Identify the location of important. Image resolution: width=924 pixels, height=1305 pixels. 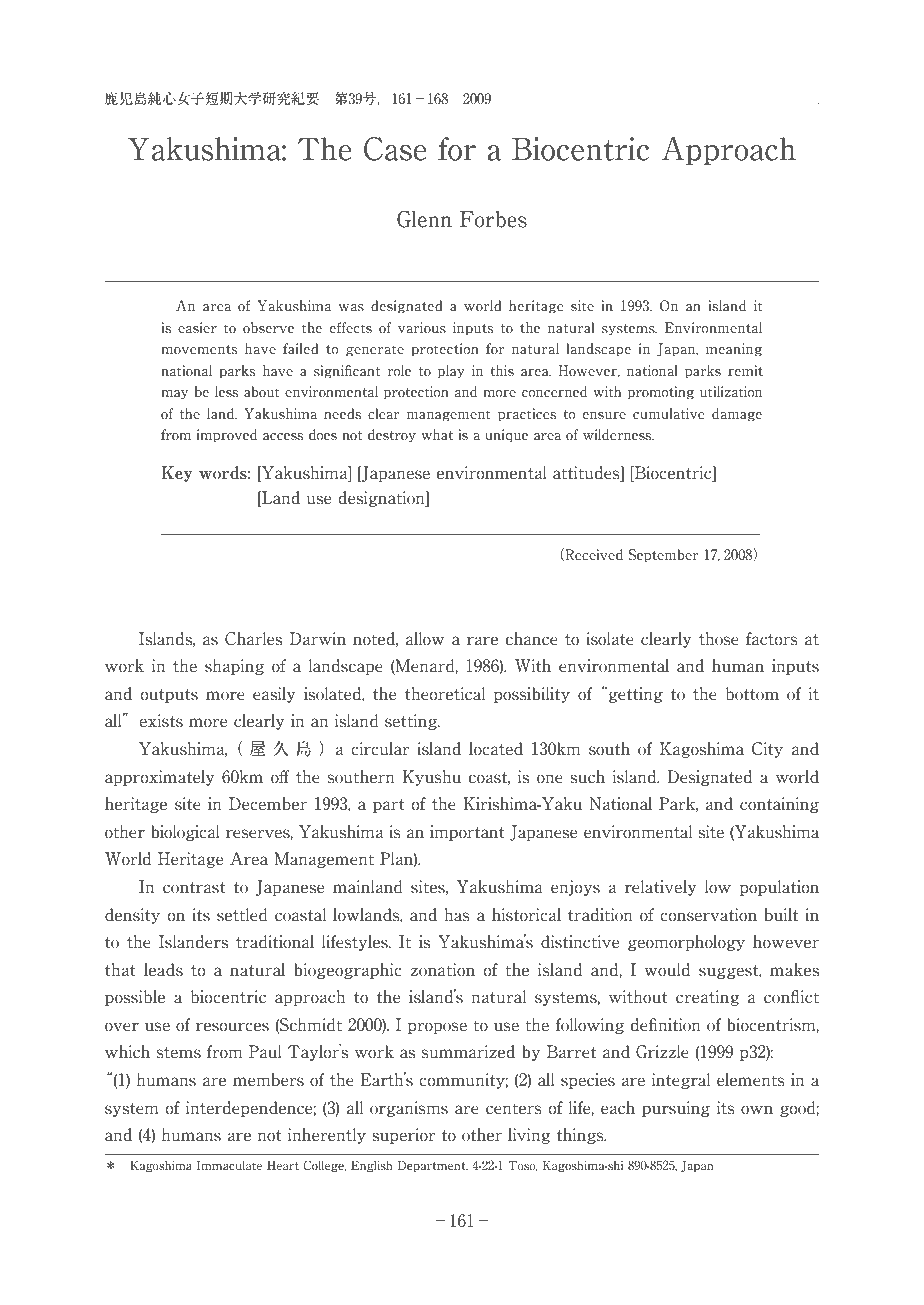
(467, 833).
